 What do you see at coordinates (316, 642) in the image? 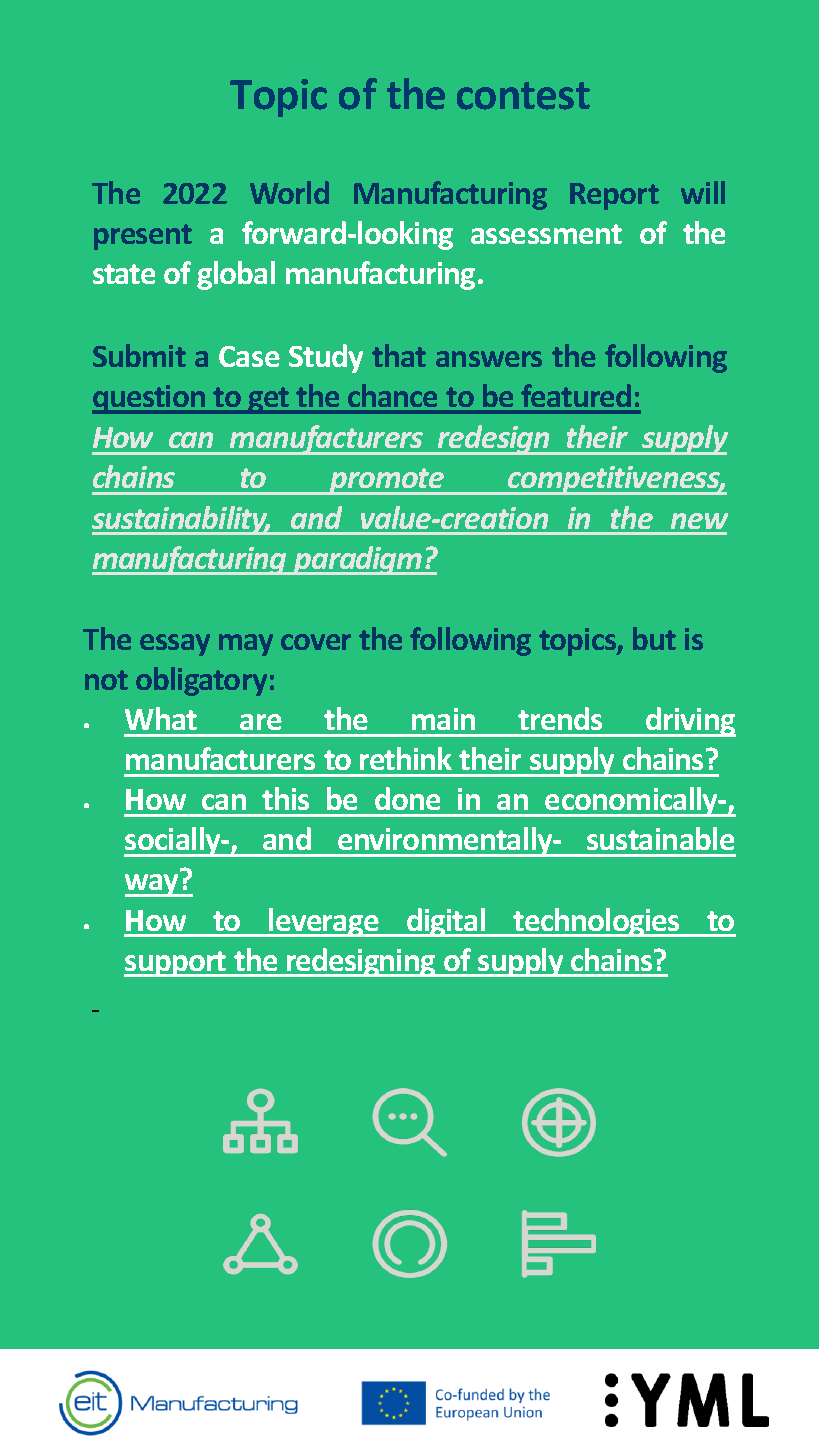
I see `cover` at bounding box center [316, 642].
